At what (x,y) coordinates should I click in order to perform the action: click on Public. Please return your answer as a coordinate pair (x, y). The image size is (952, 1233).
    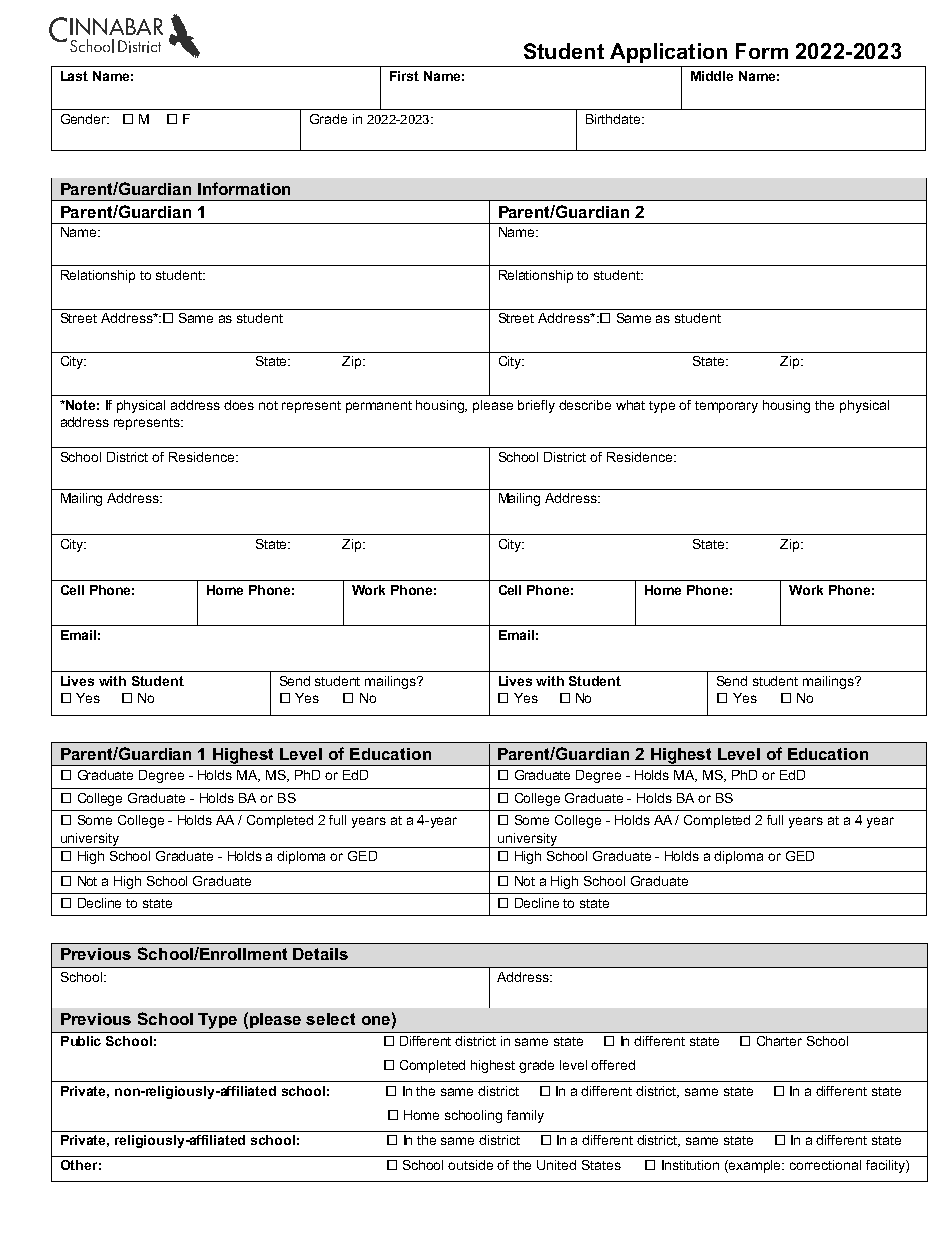
    Looking at the image, I should click on (81, 1041).
